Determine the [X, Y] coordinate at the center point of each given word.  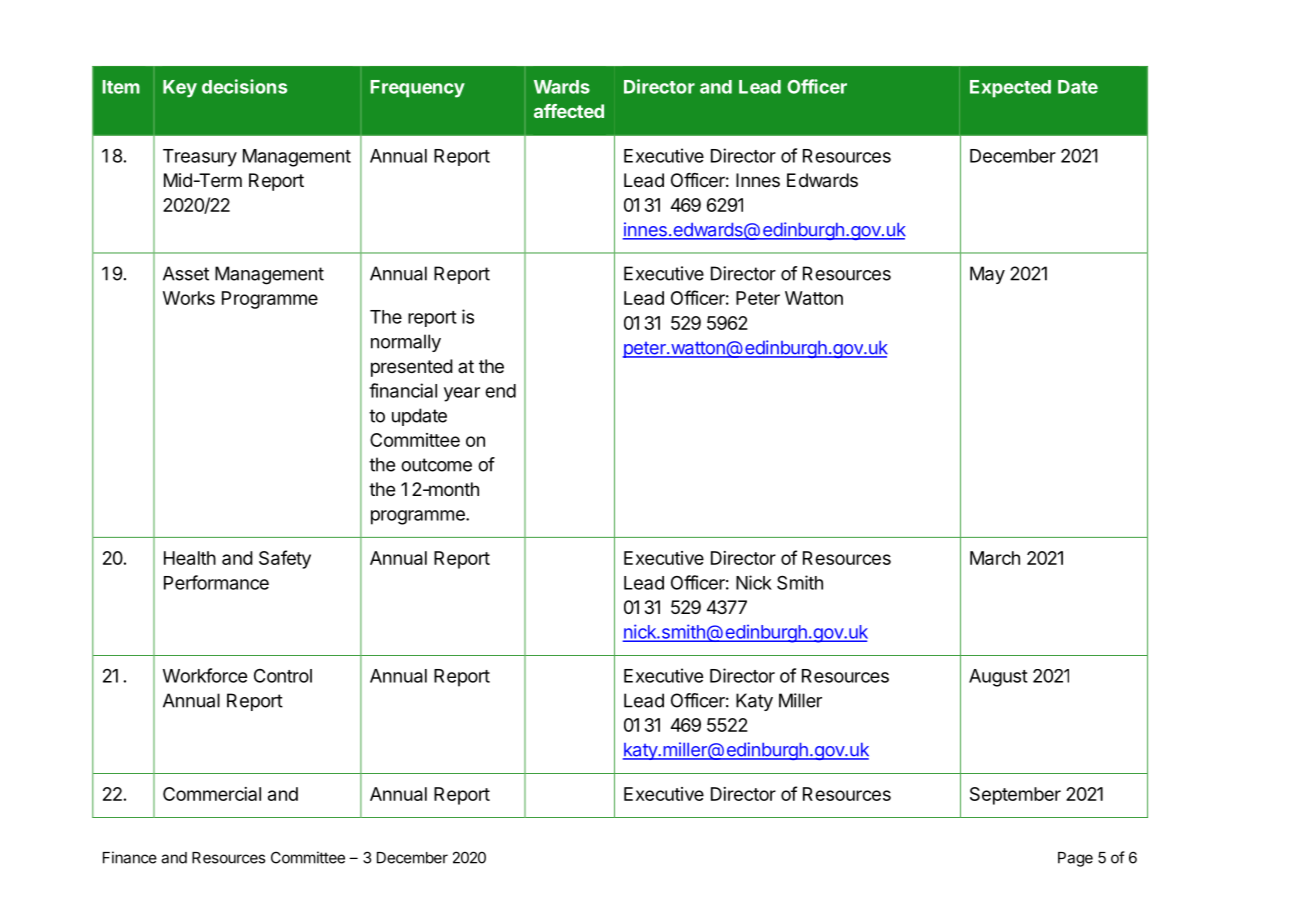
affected [569, 111]
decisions [244, 86]
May [987, 275]
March [995, 558]
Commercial [212, 794]
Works [189, 298]
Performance [216, 582]
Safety [285, 559]
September [1015, 796]
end [500, 391]
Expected [1010, 89]
